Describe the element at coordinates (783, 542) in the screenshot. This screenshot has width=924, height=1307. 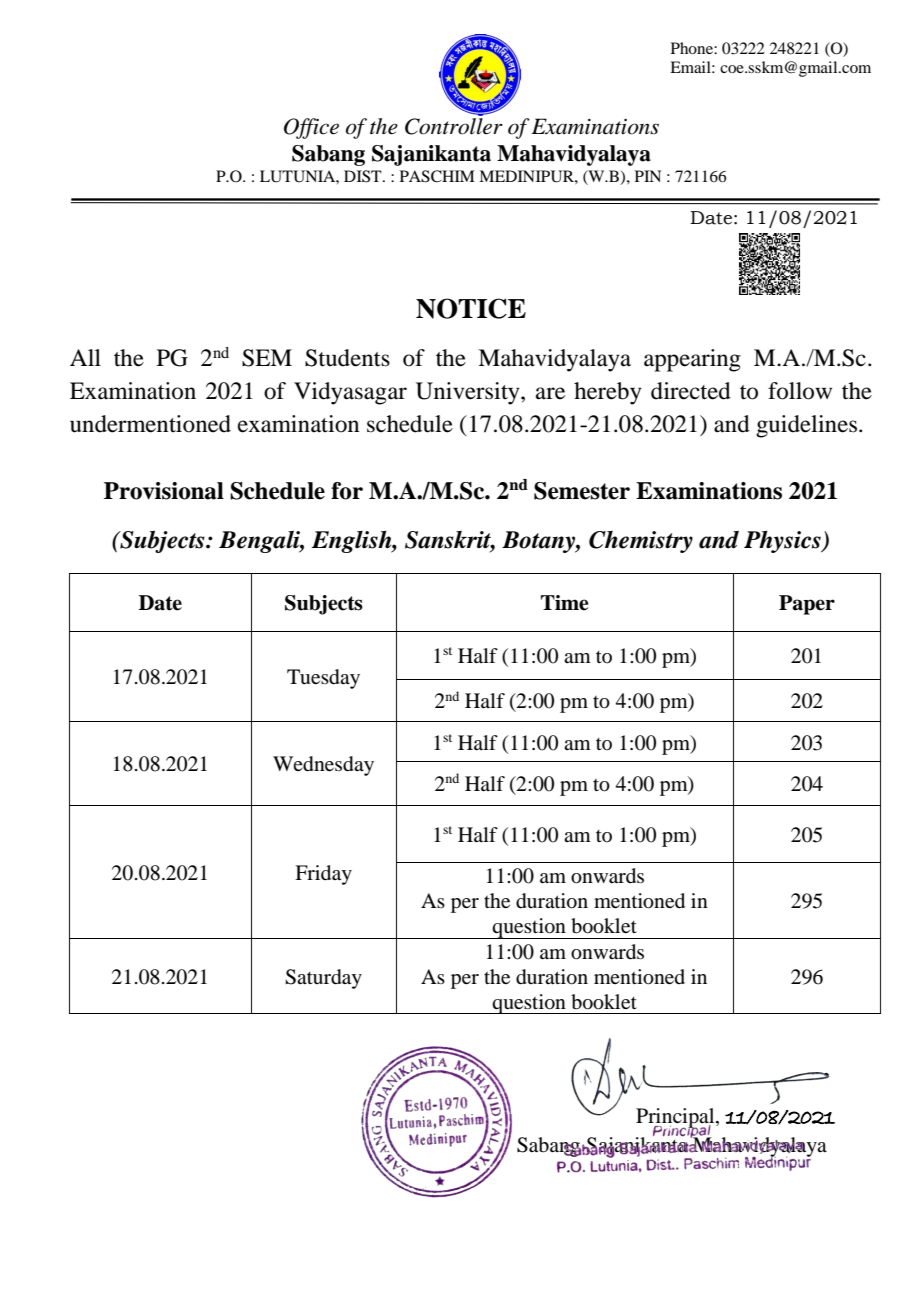
I see `Physics` at that location.
